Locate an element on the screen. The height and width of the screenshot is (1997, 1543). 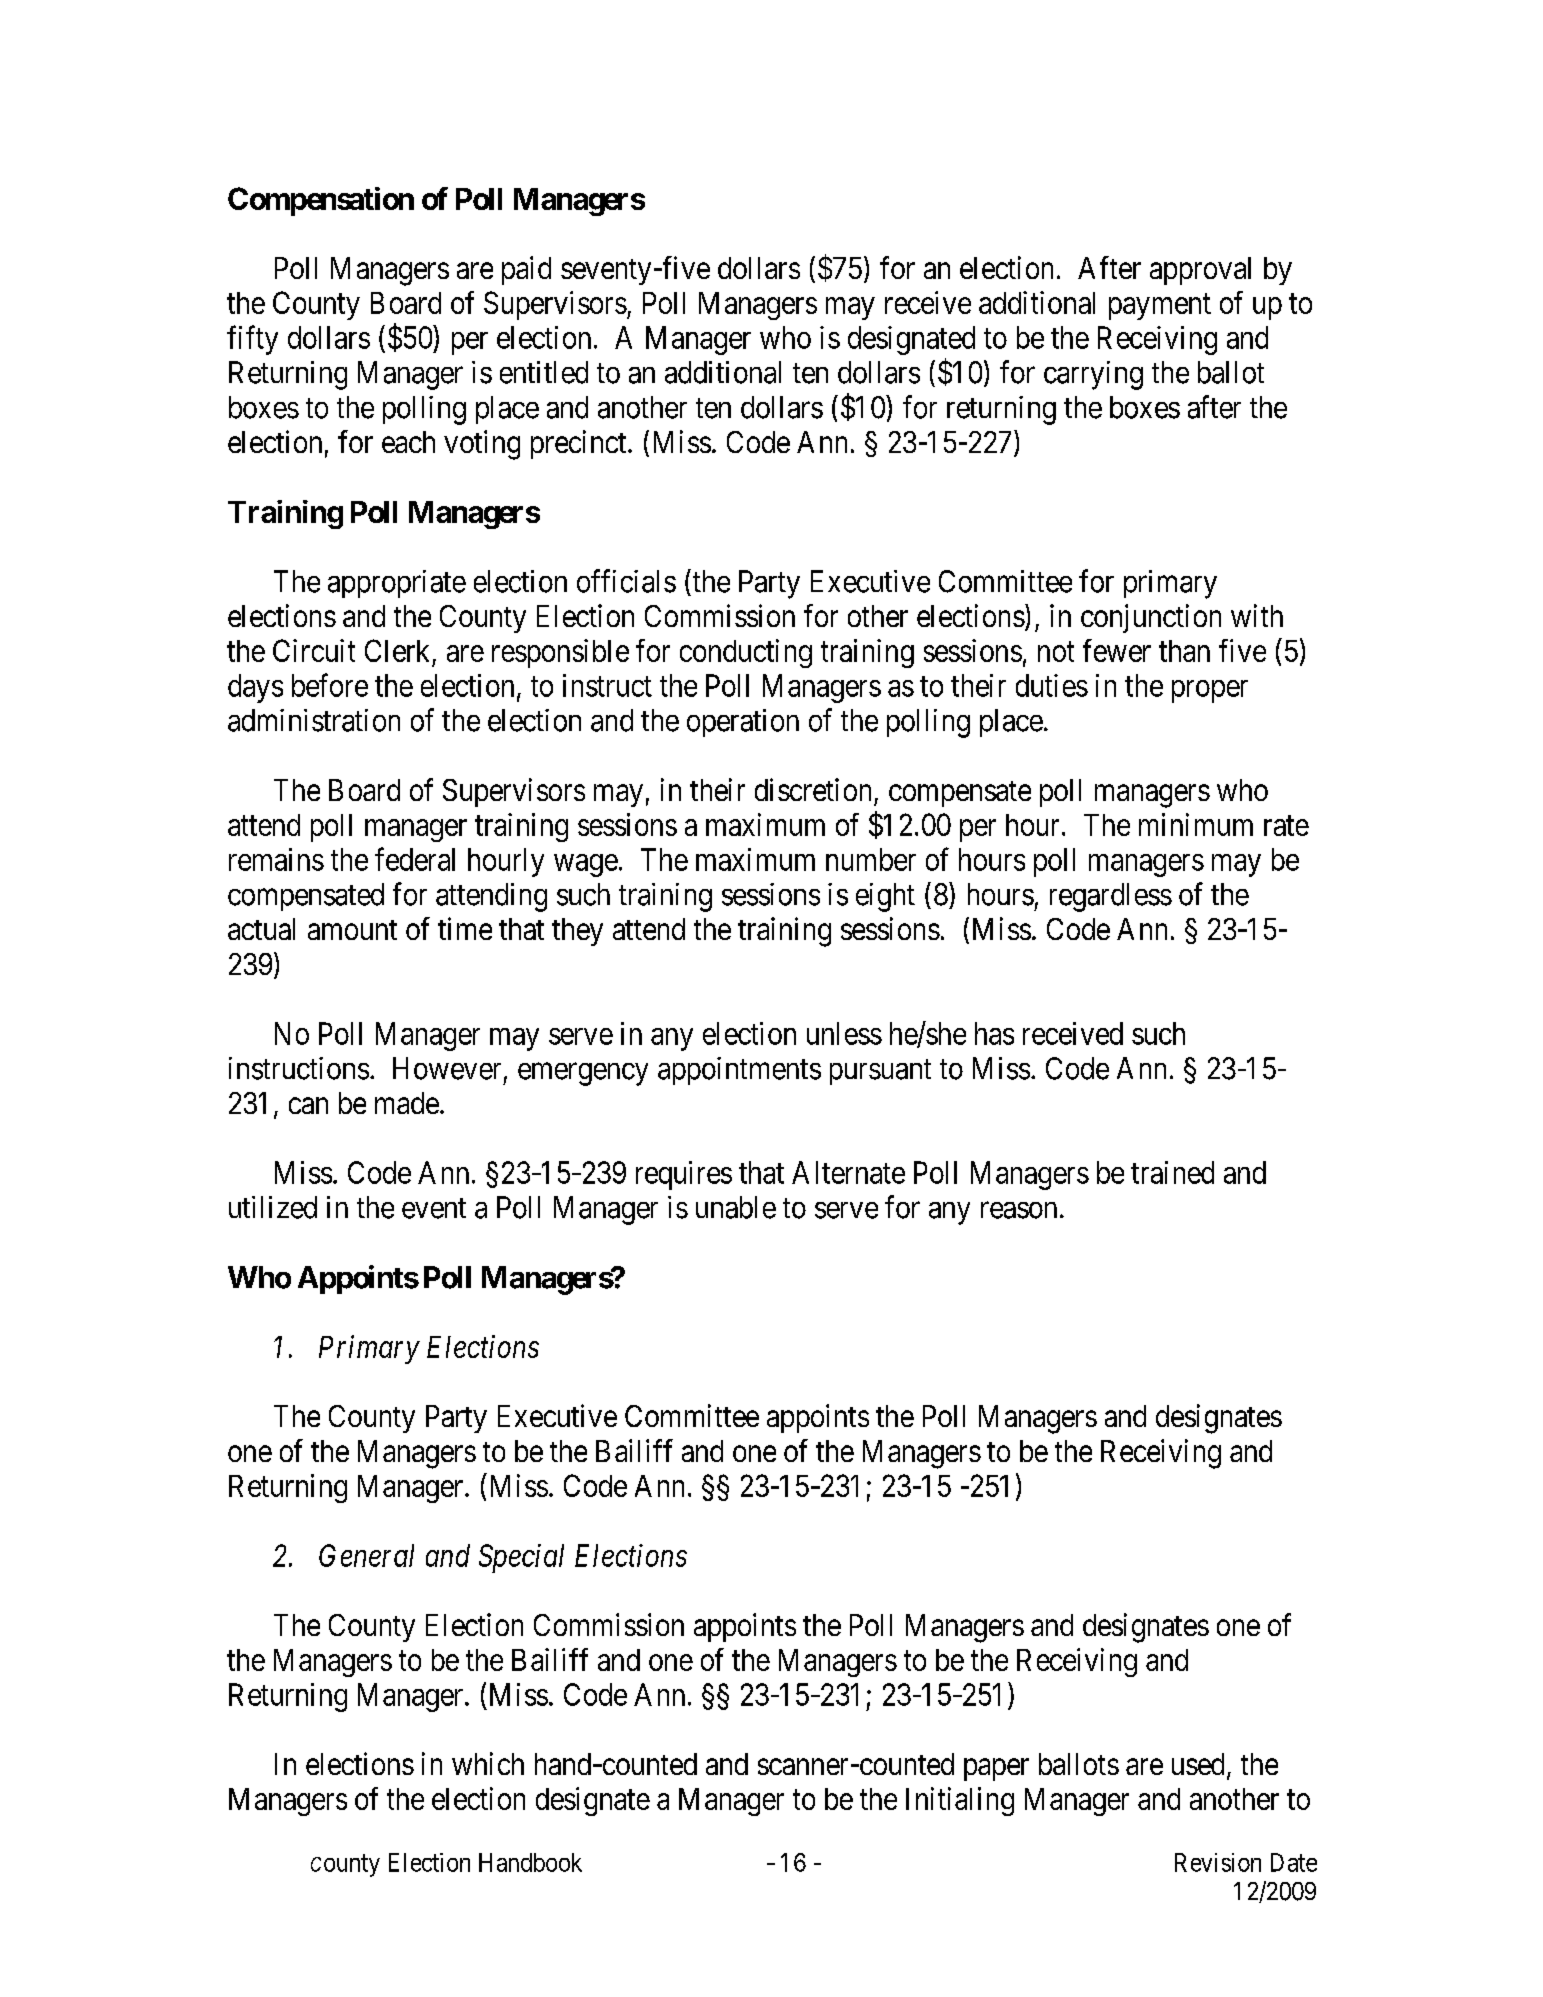
unable is located at coordinates (736, 1207).
